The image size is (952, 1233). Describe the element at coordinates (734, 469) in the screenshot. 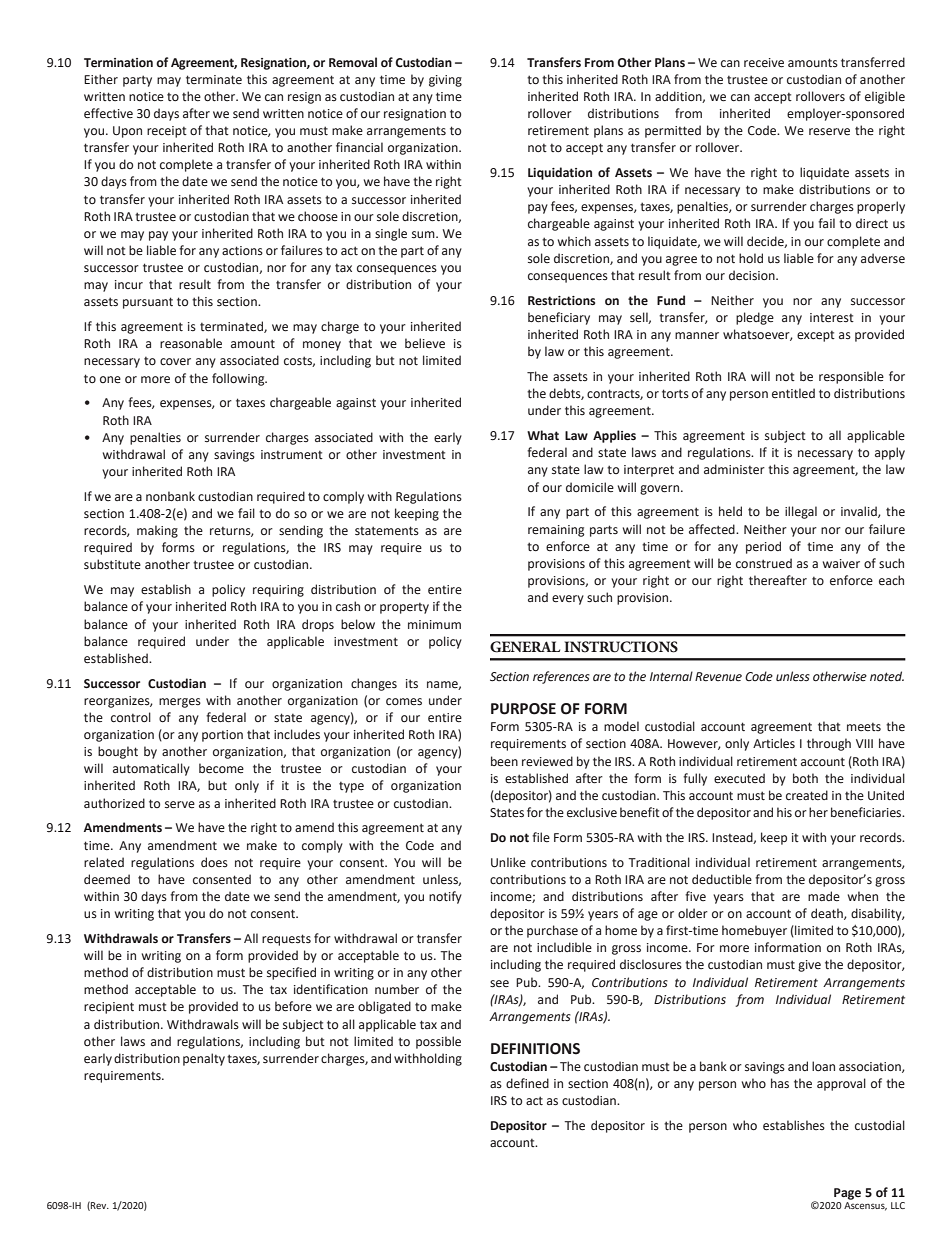

I see `administer` at that location.
